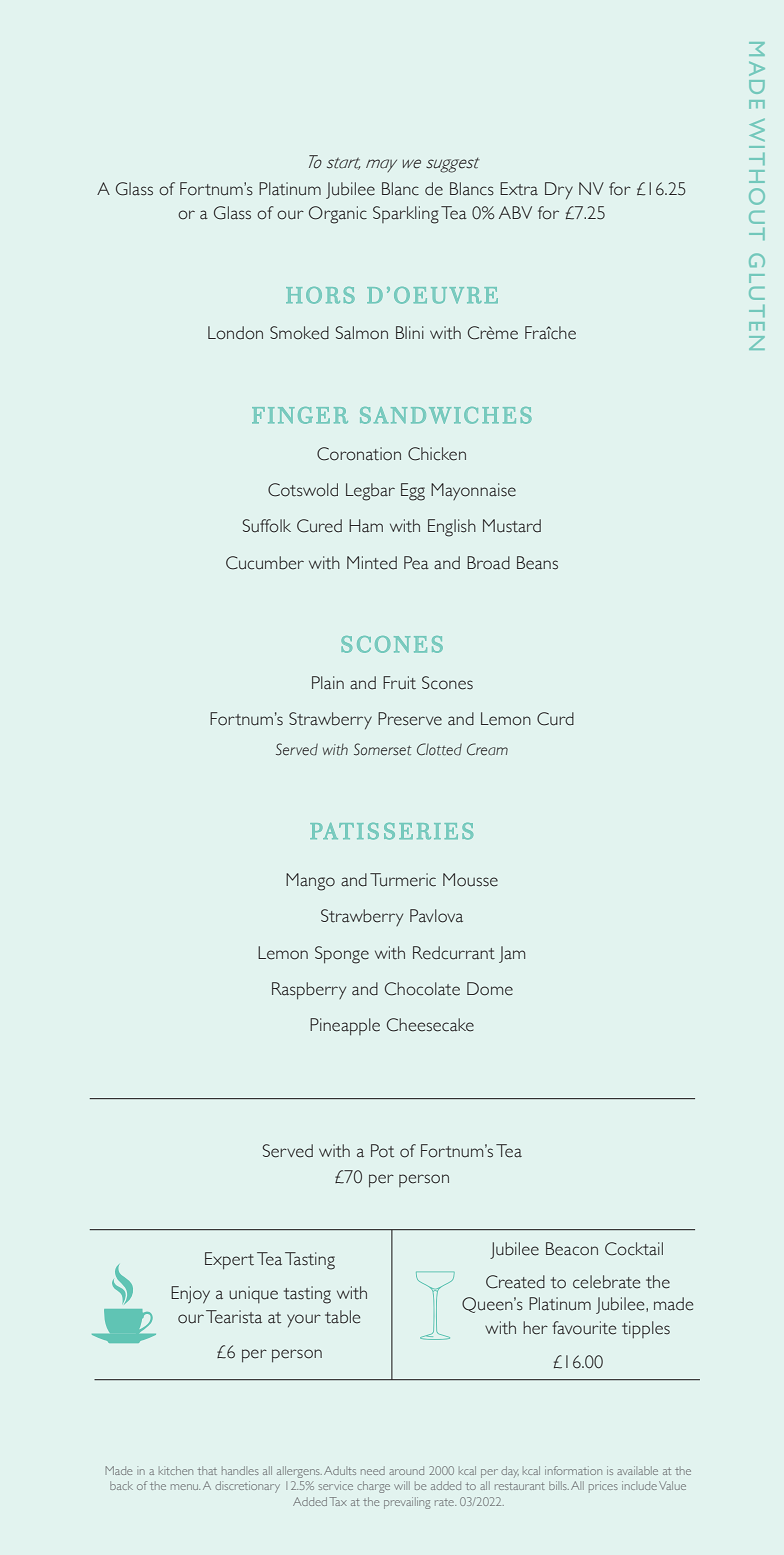  Describe the element at coordinates (406, 1470) in the screenshot. I see `around` at that location.
